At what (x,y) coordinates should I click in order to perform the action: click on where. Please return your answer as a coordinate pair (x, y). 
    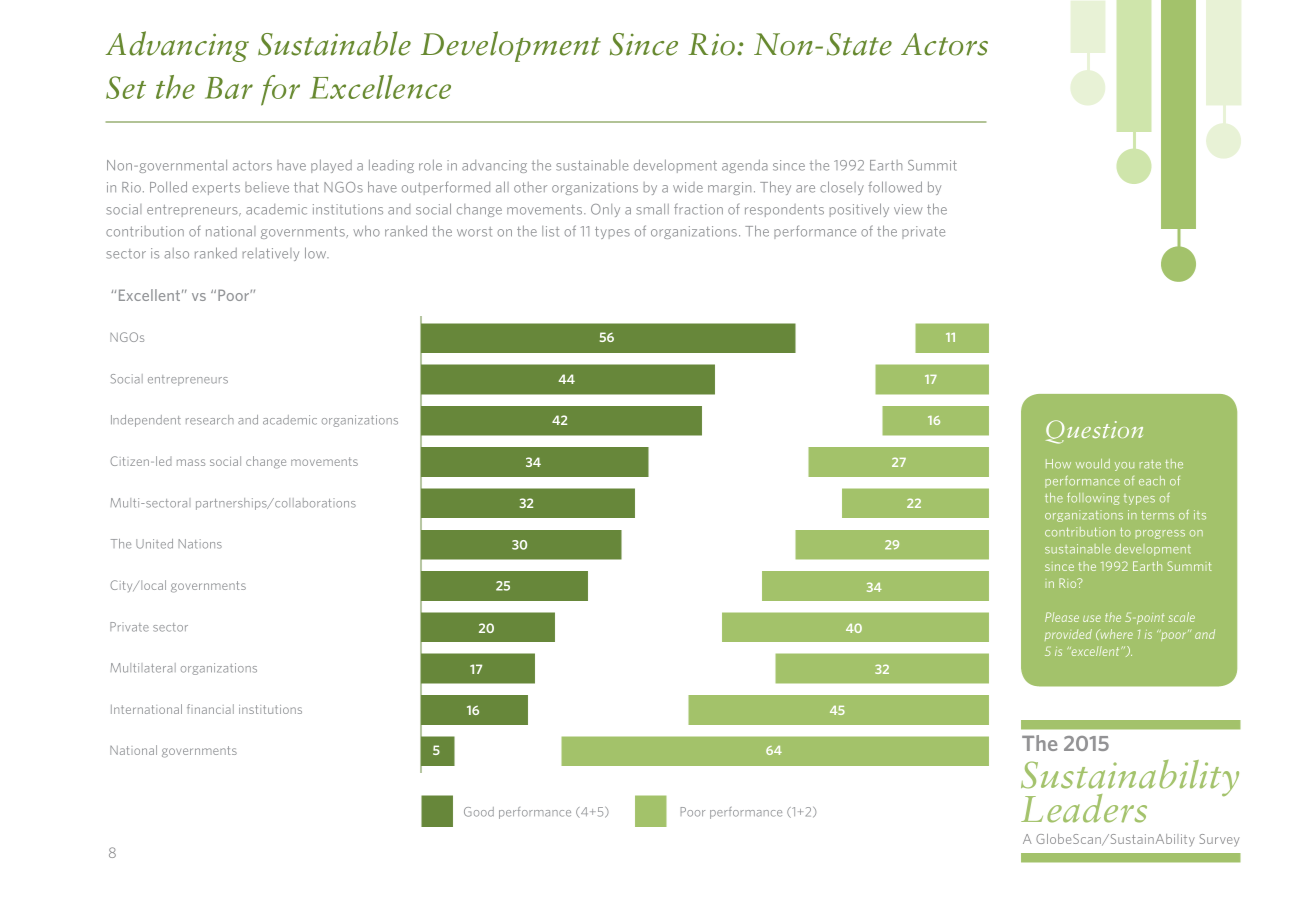
    Looking at the image, I should click on (1115, 634).
